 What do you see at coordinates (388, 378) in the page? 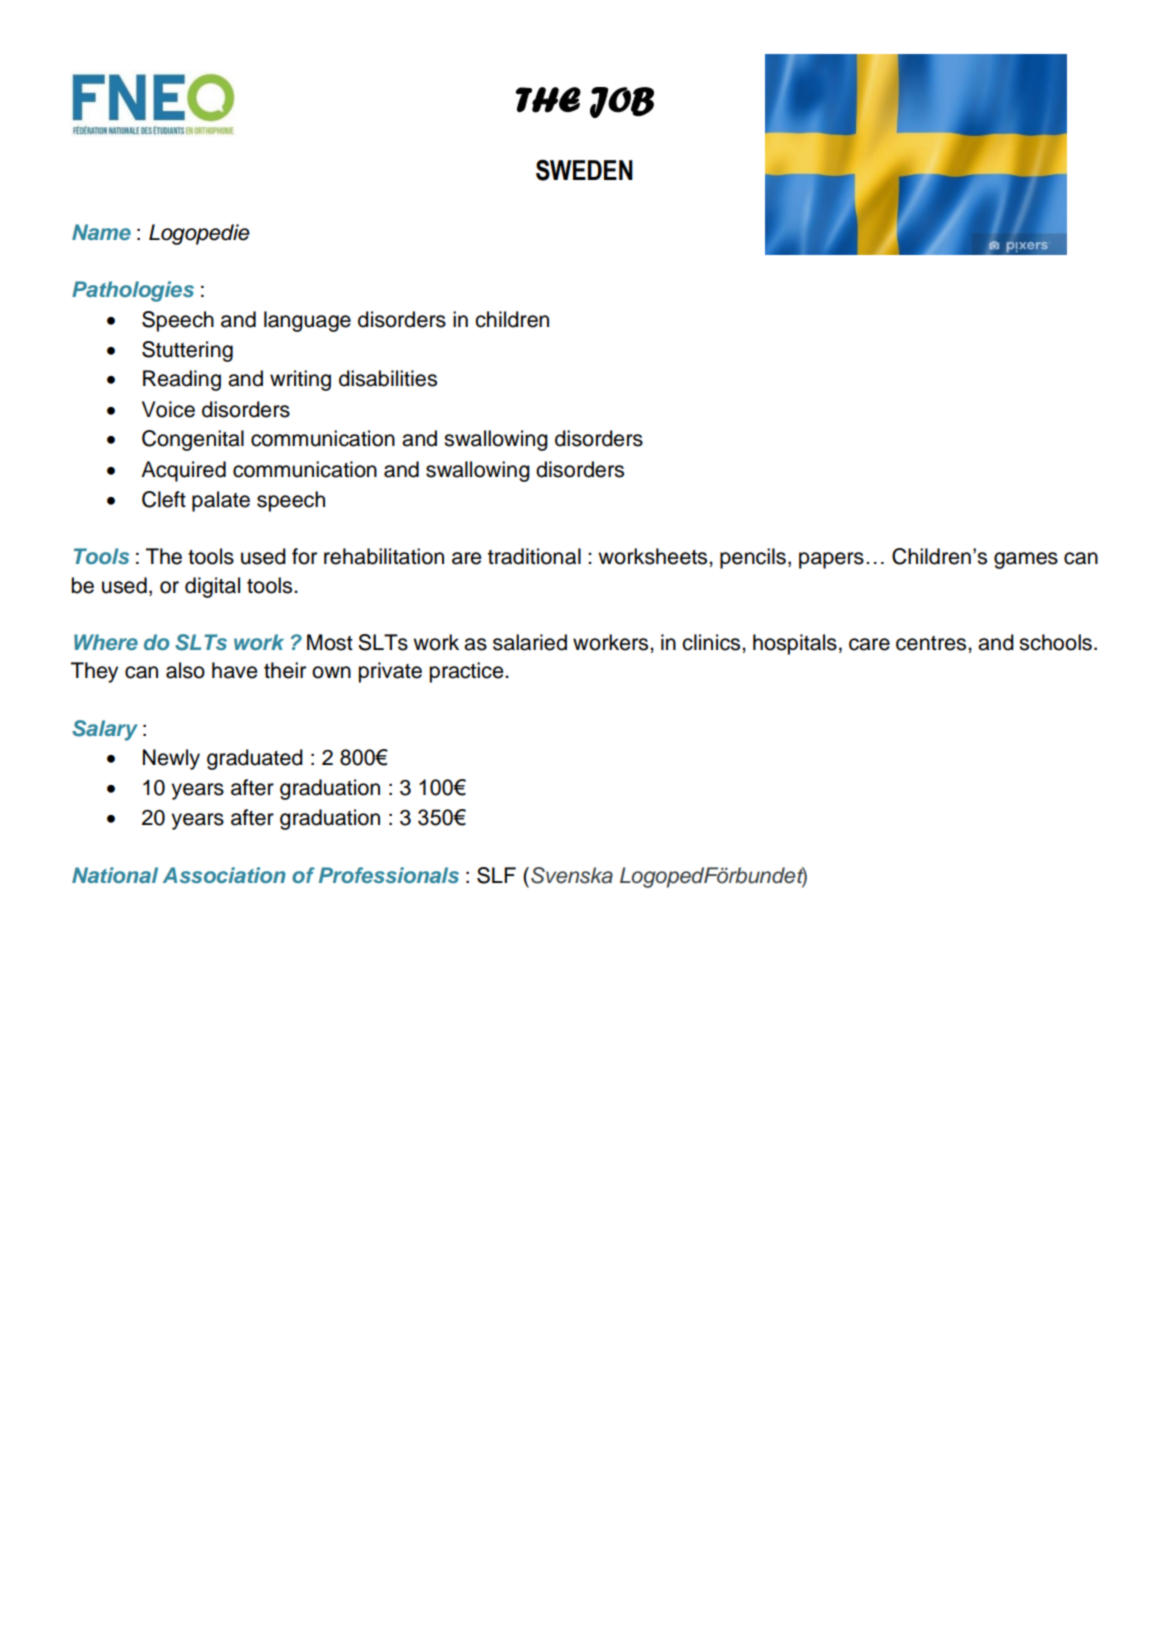
I see `disabilities` at bounding box center [388, 378].
